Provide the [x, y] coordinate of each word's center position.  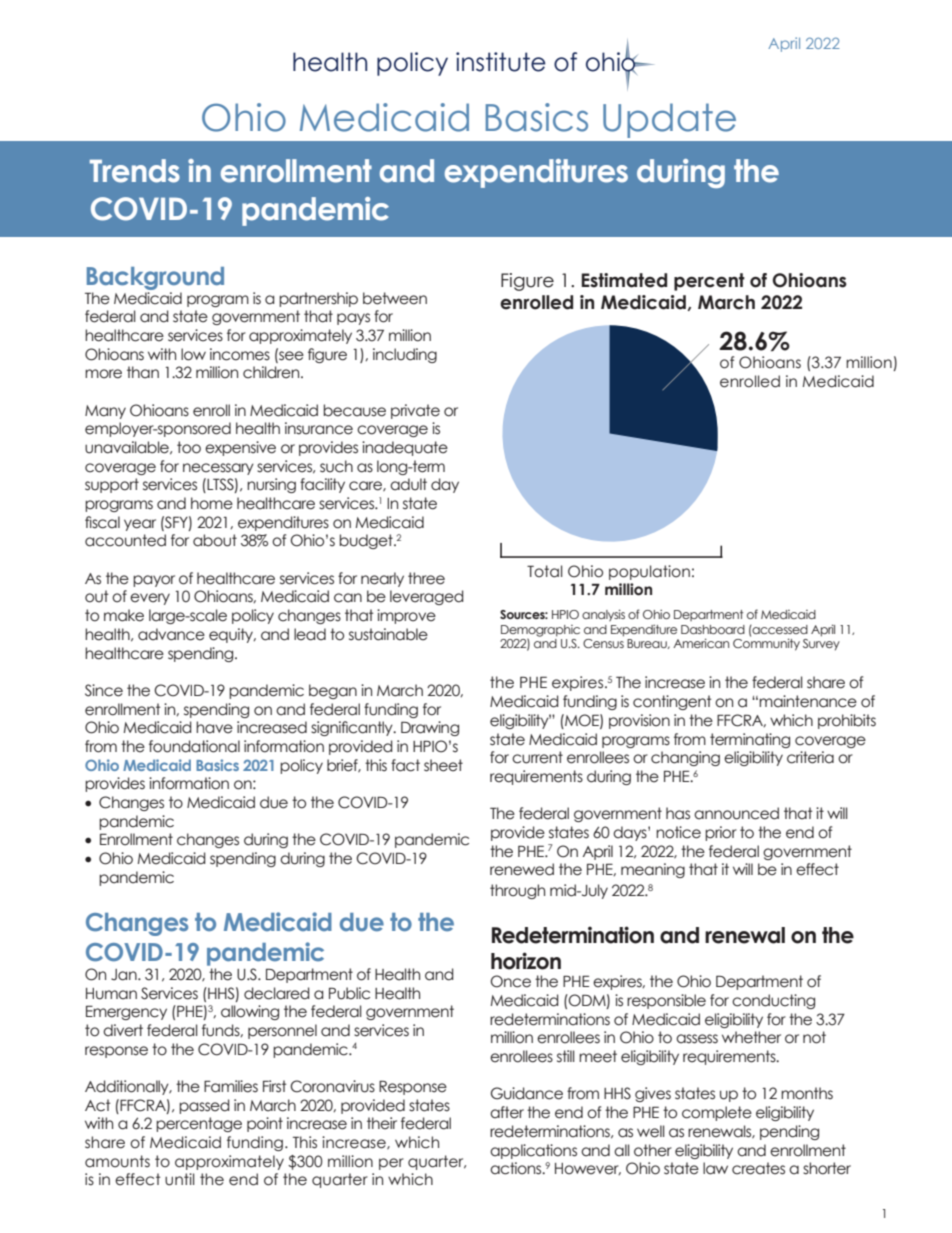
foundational [194, 746]
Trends [135, 171]
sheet [443, 765]
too [189, 447]
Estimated [624, 280]
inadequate [405, 448]
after [507, 1112]
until [179, 1179]
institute [501, 62]
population [649, 572]
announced [736, 813]
